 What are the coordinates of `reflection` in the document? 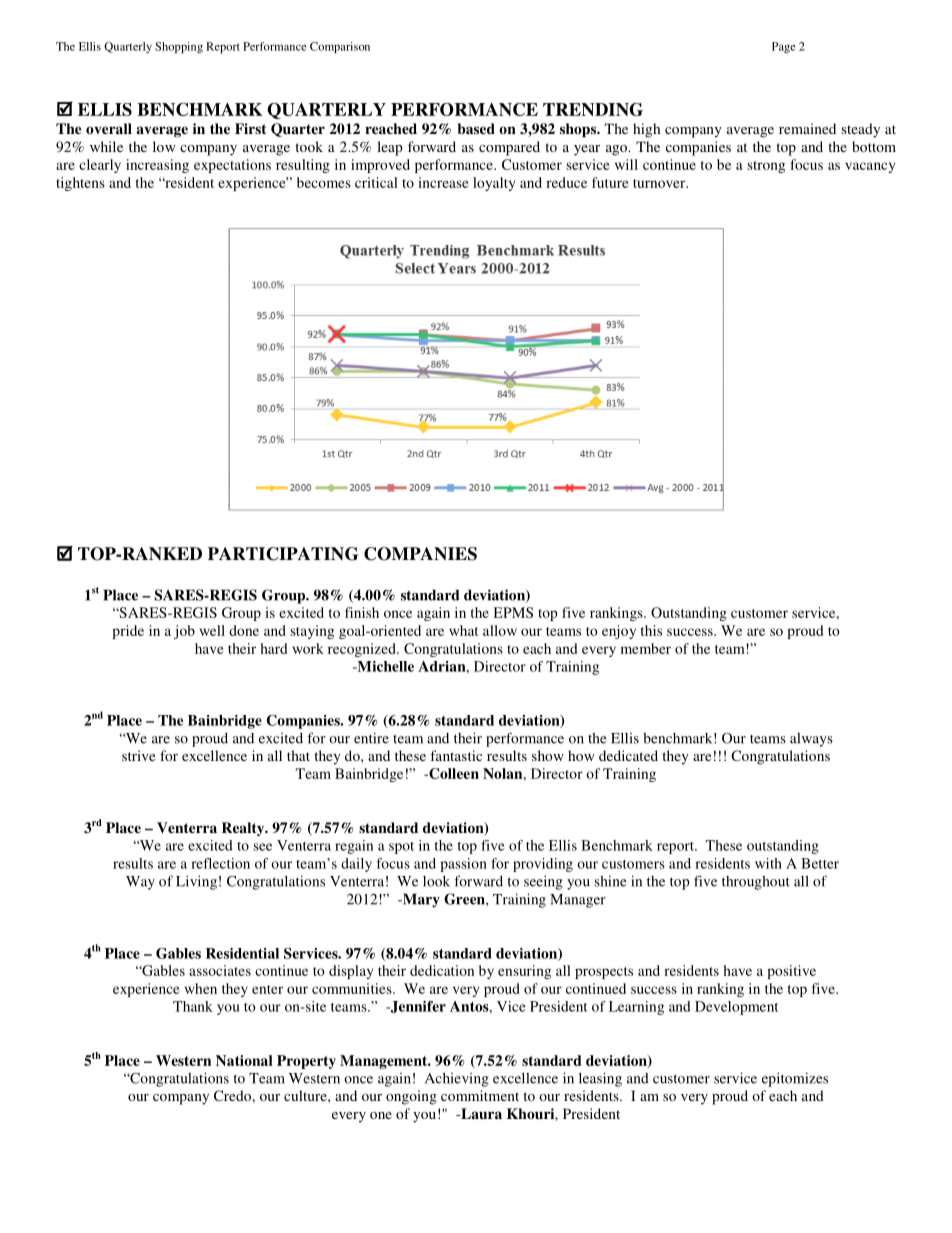 It's located at (220, 863).
